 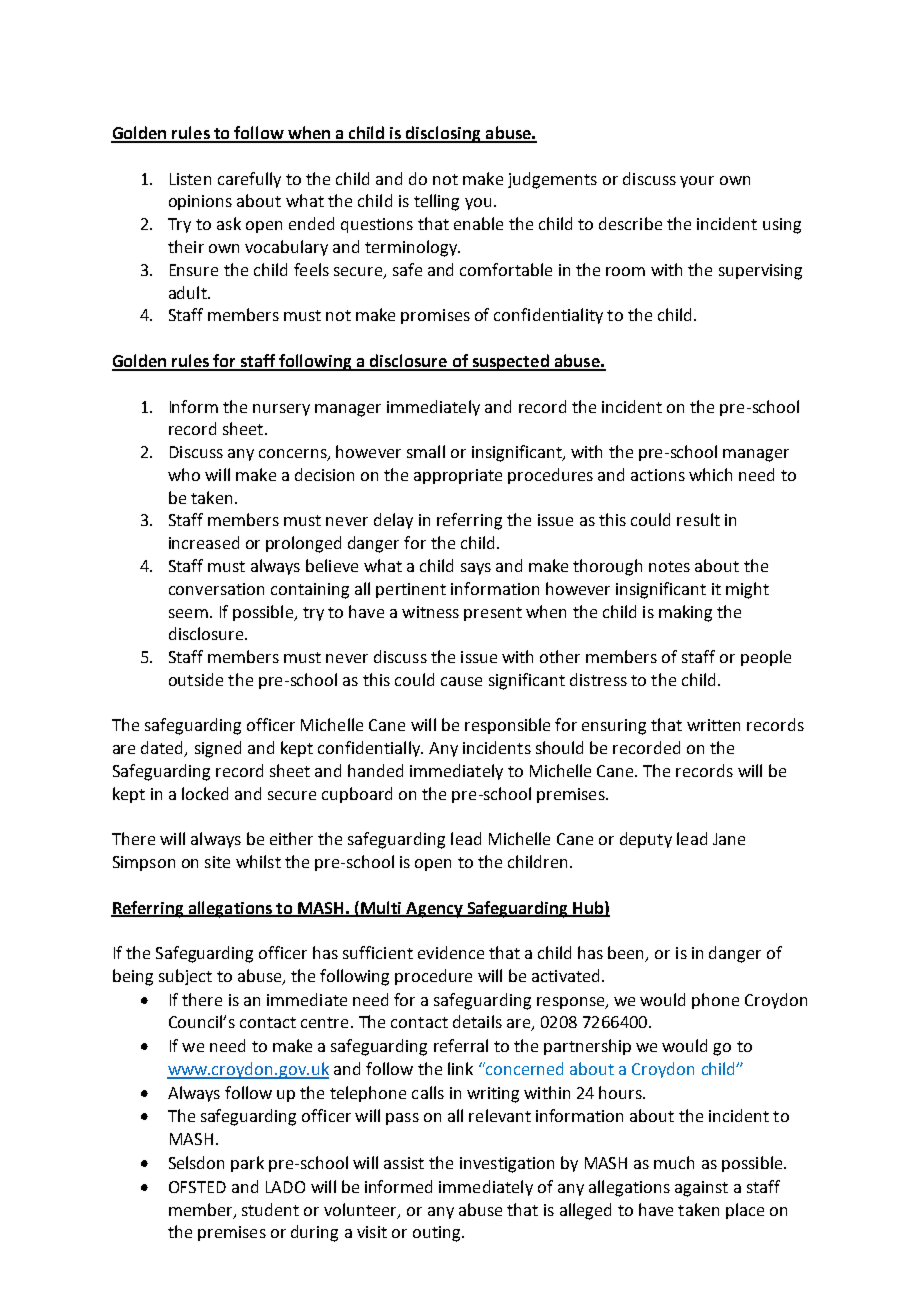 What do you see at coordinates (444, 134) in the screenshot?
I see `disclosing` at bounding box center [444, 134].
